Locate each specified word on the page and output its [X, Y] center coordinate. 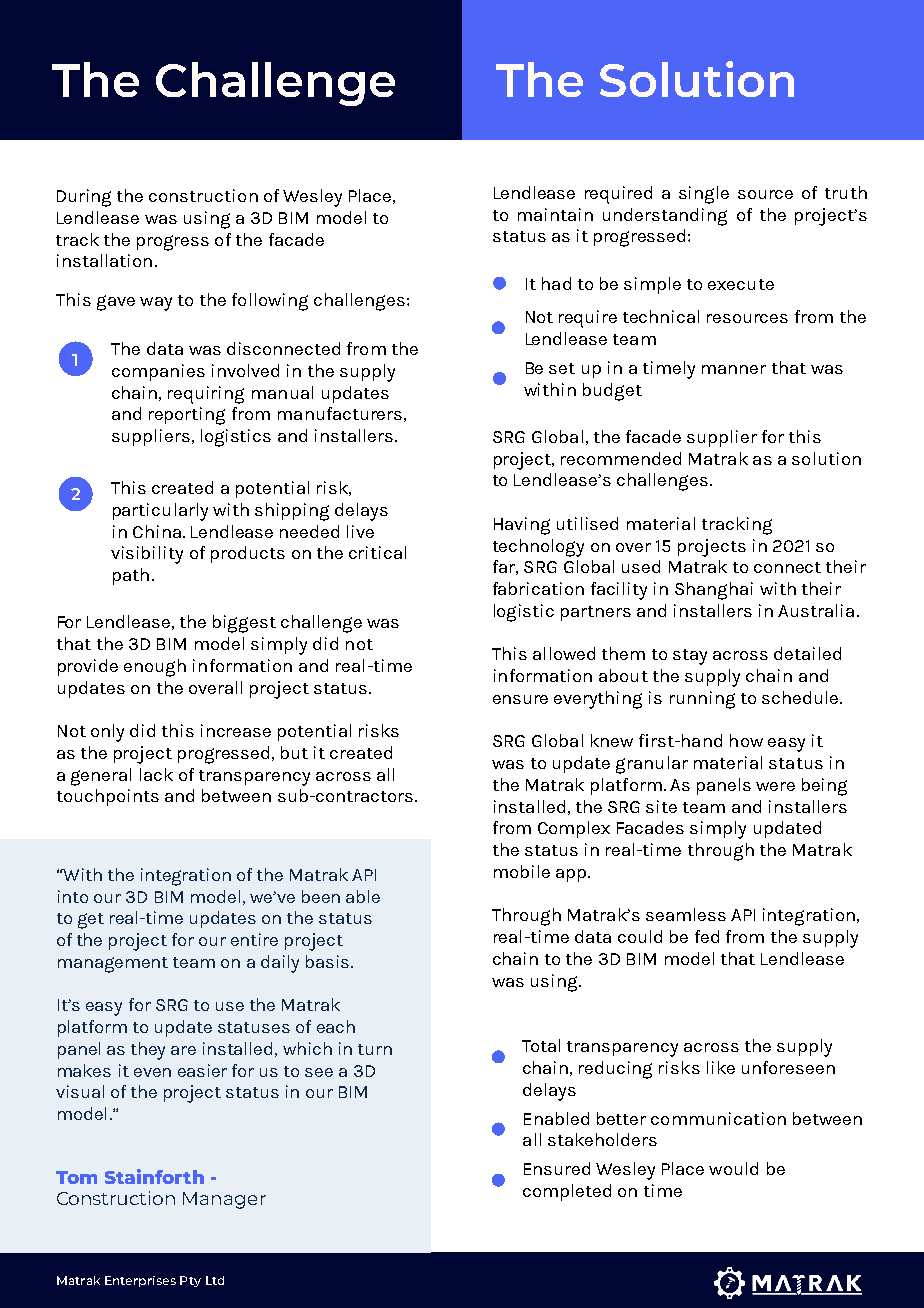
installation [104, 260]
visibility [147, 555]
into [73, 896]
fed [707, 936]
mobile [522, 871]
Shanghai [714, 591]
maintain [555, 214]
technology [538, 548]
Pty [190, 1281]
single [704, 195]
